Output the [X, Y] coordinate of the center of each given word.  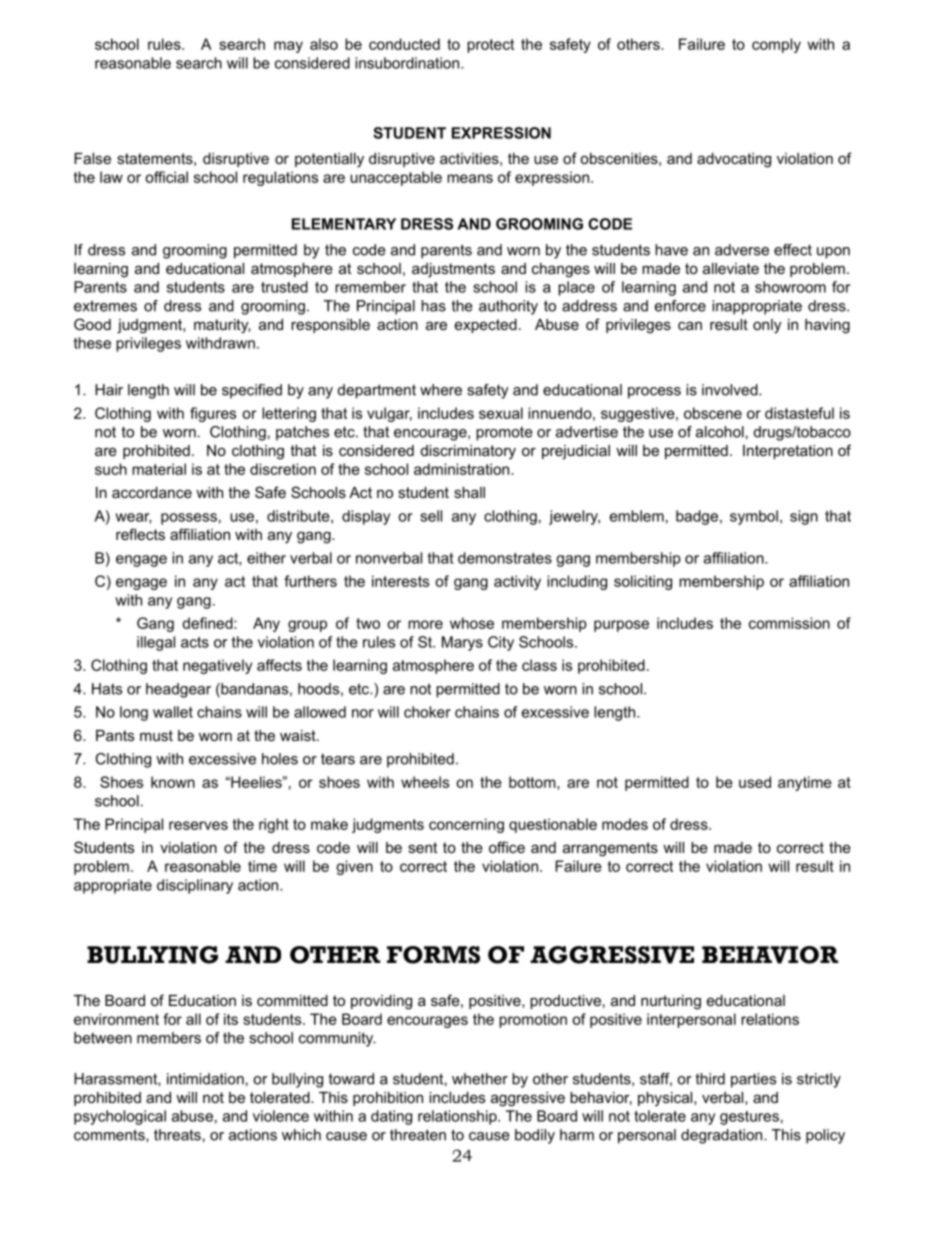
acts [195, 642]
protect [490, 46]
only [767, 326]
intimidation [205, 1079]
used [755, 782]
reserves [198, 825]
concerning [466, 825]
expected [486, 326]
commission [789, 623]
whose [472, 623]
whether [480, 1079]
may [288, 47]
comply [776, 45]
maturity [222, 326]
